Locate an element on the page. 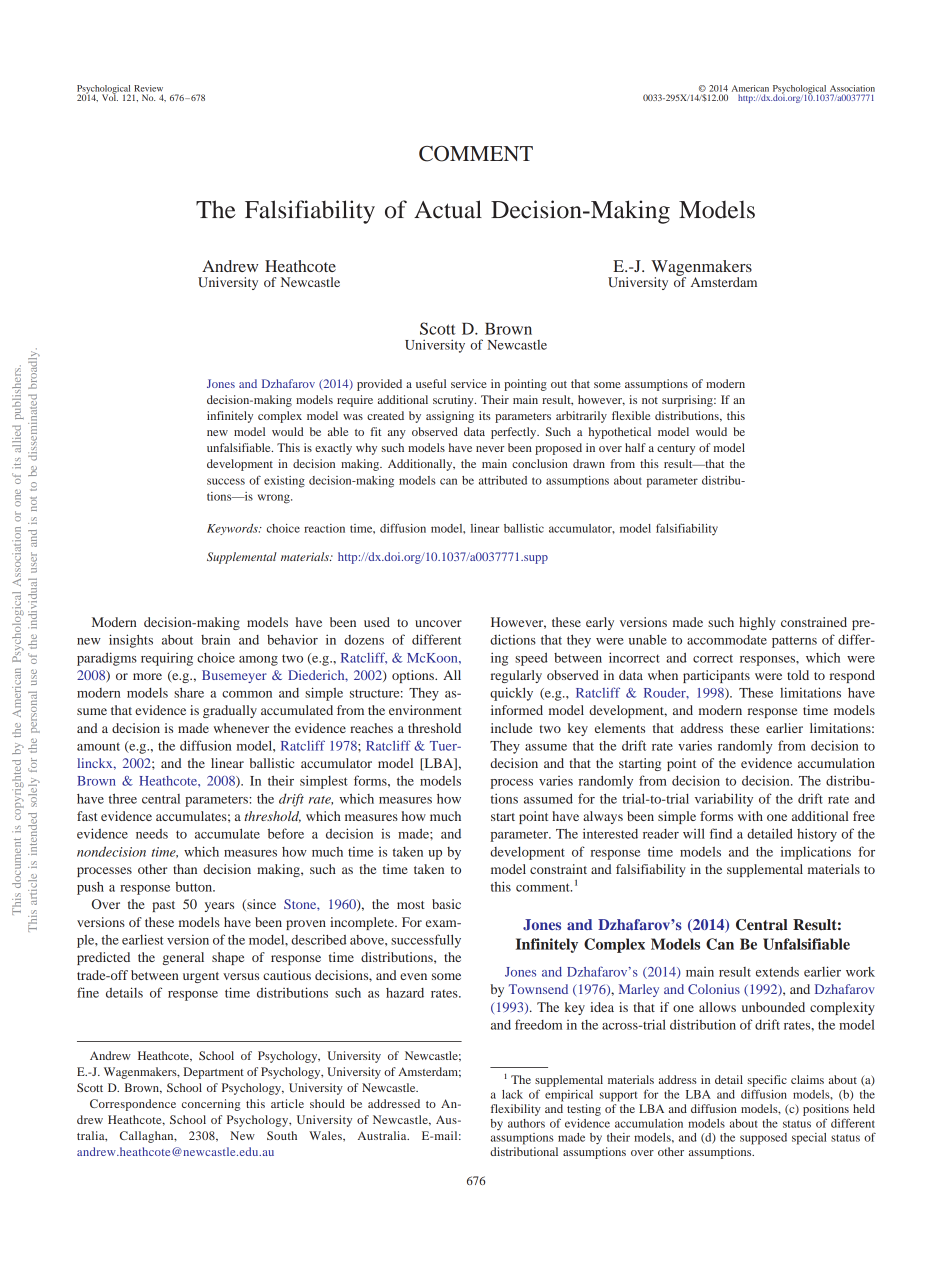  share is located at coordinates (189, 693).
